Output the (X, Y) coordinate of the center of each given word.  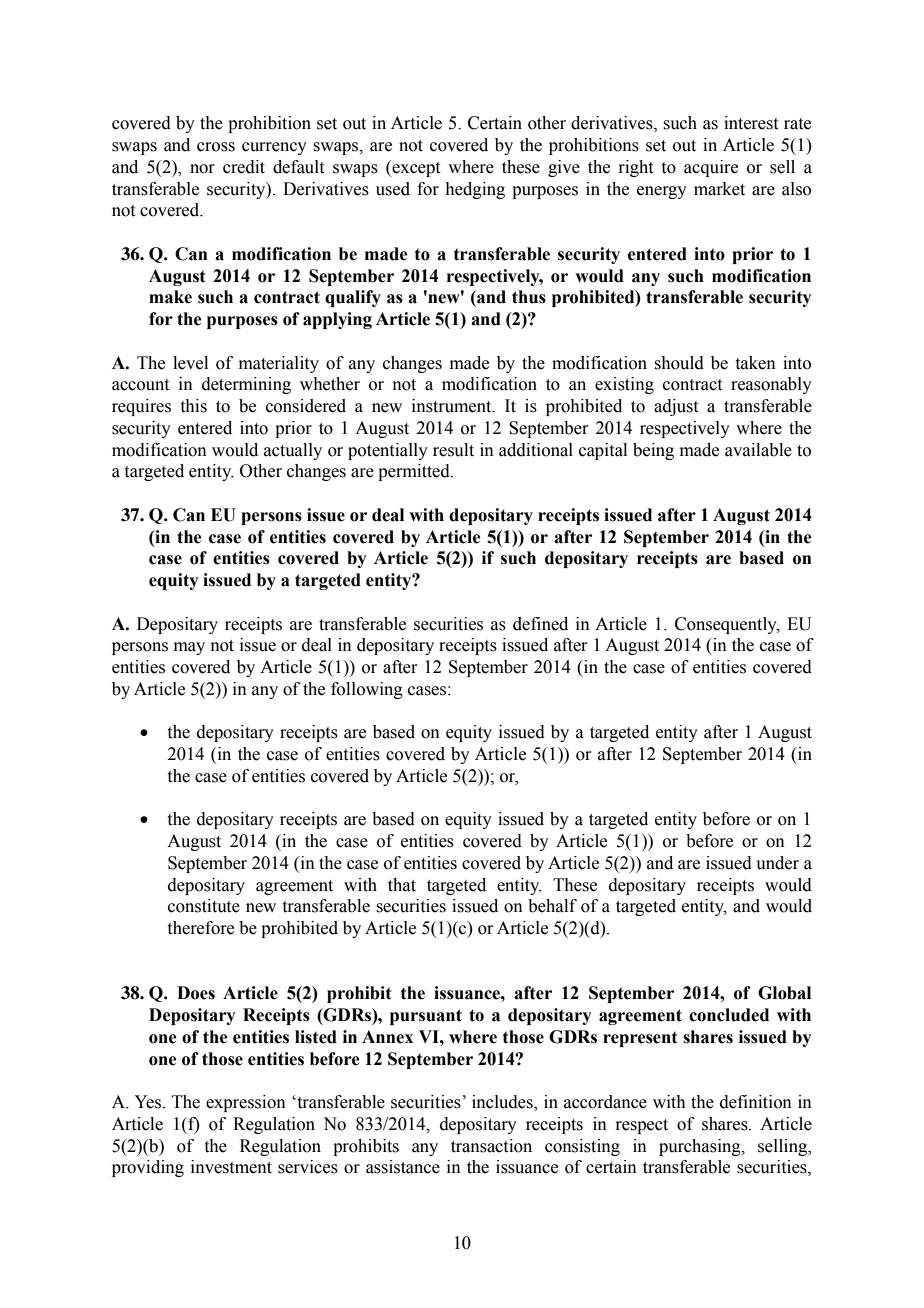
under (777, 863)
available (758, 450)
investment (231, 1167)
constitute (204, 906)
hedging (475, 190)
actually (293, 451)
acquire (711, 168)
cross (216, 147)
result (453, 450)
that (402, 885)
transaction (491, 1146)
